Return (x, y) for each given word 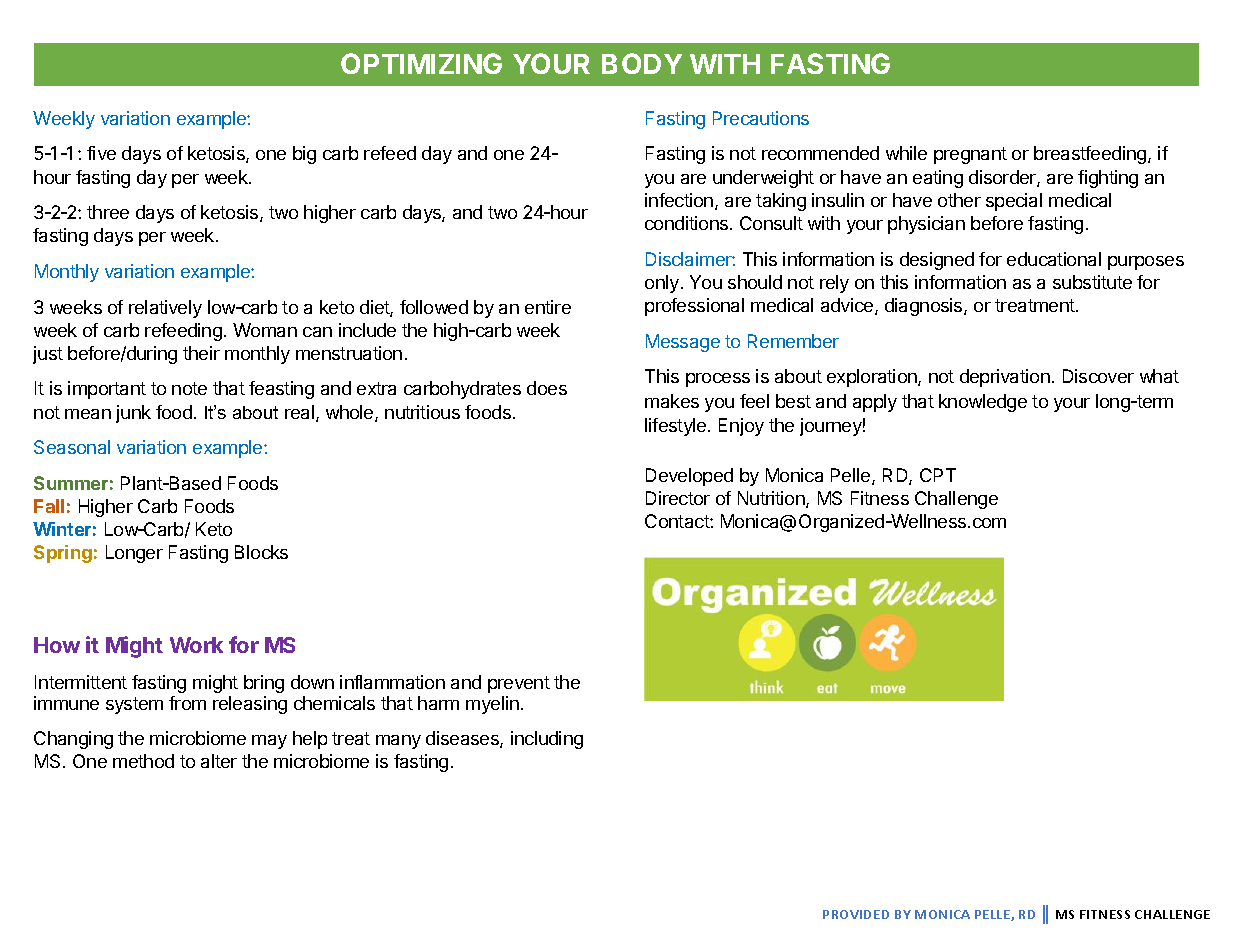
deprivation (1005, 378)
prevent (519, 684)
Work (196, 645)
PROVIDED (856, 914)
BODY (642, 63)
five (101, 153)
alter (219, 761)
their (201, 353)
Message (683, 343)
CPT (938, 475)
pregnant (970, 155)
